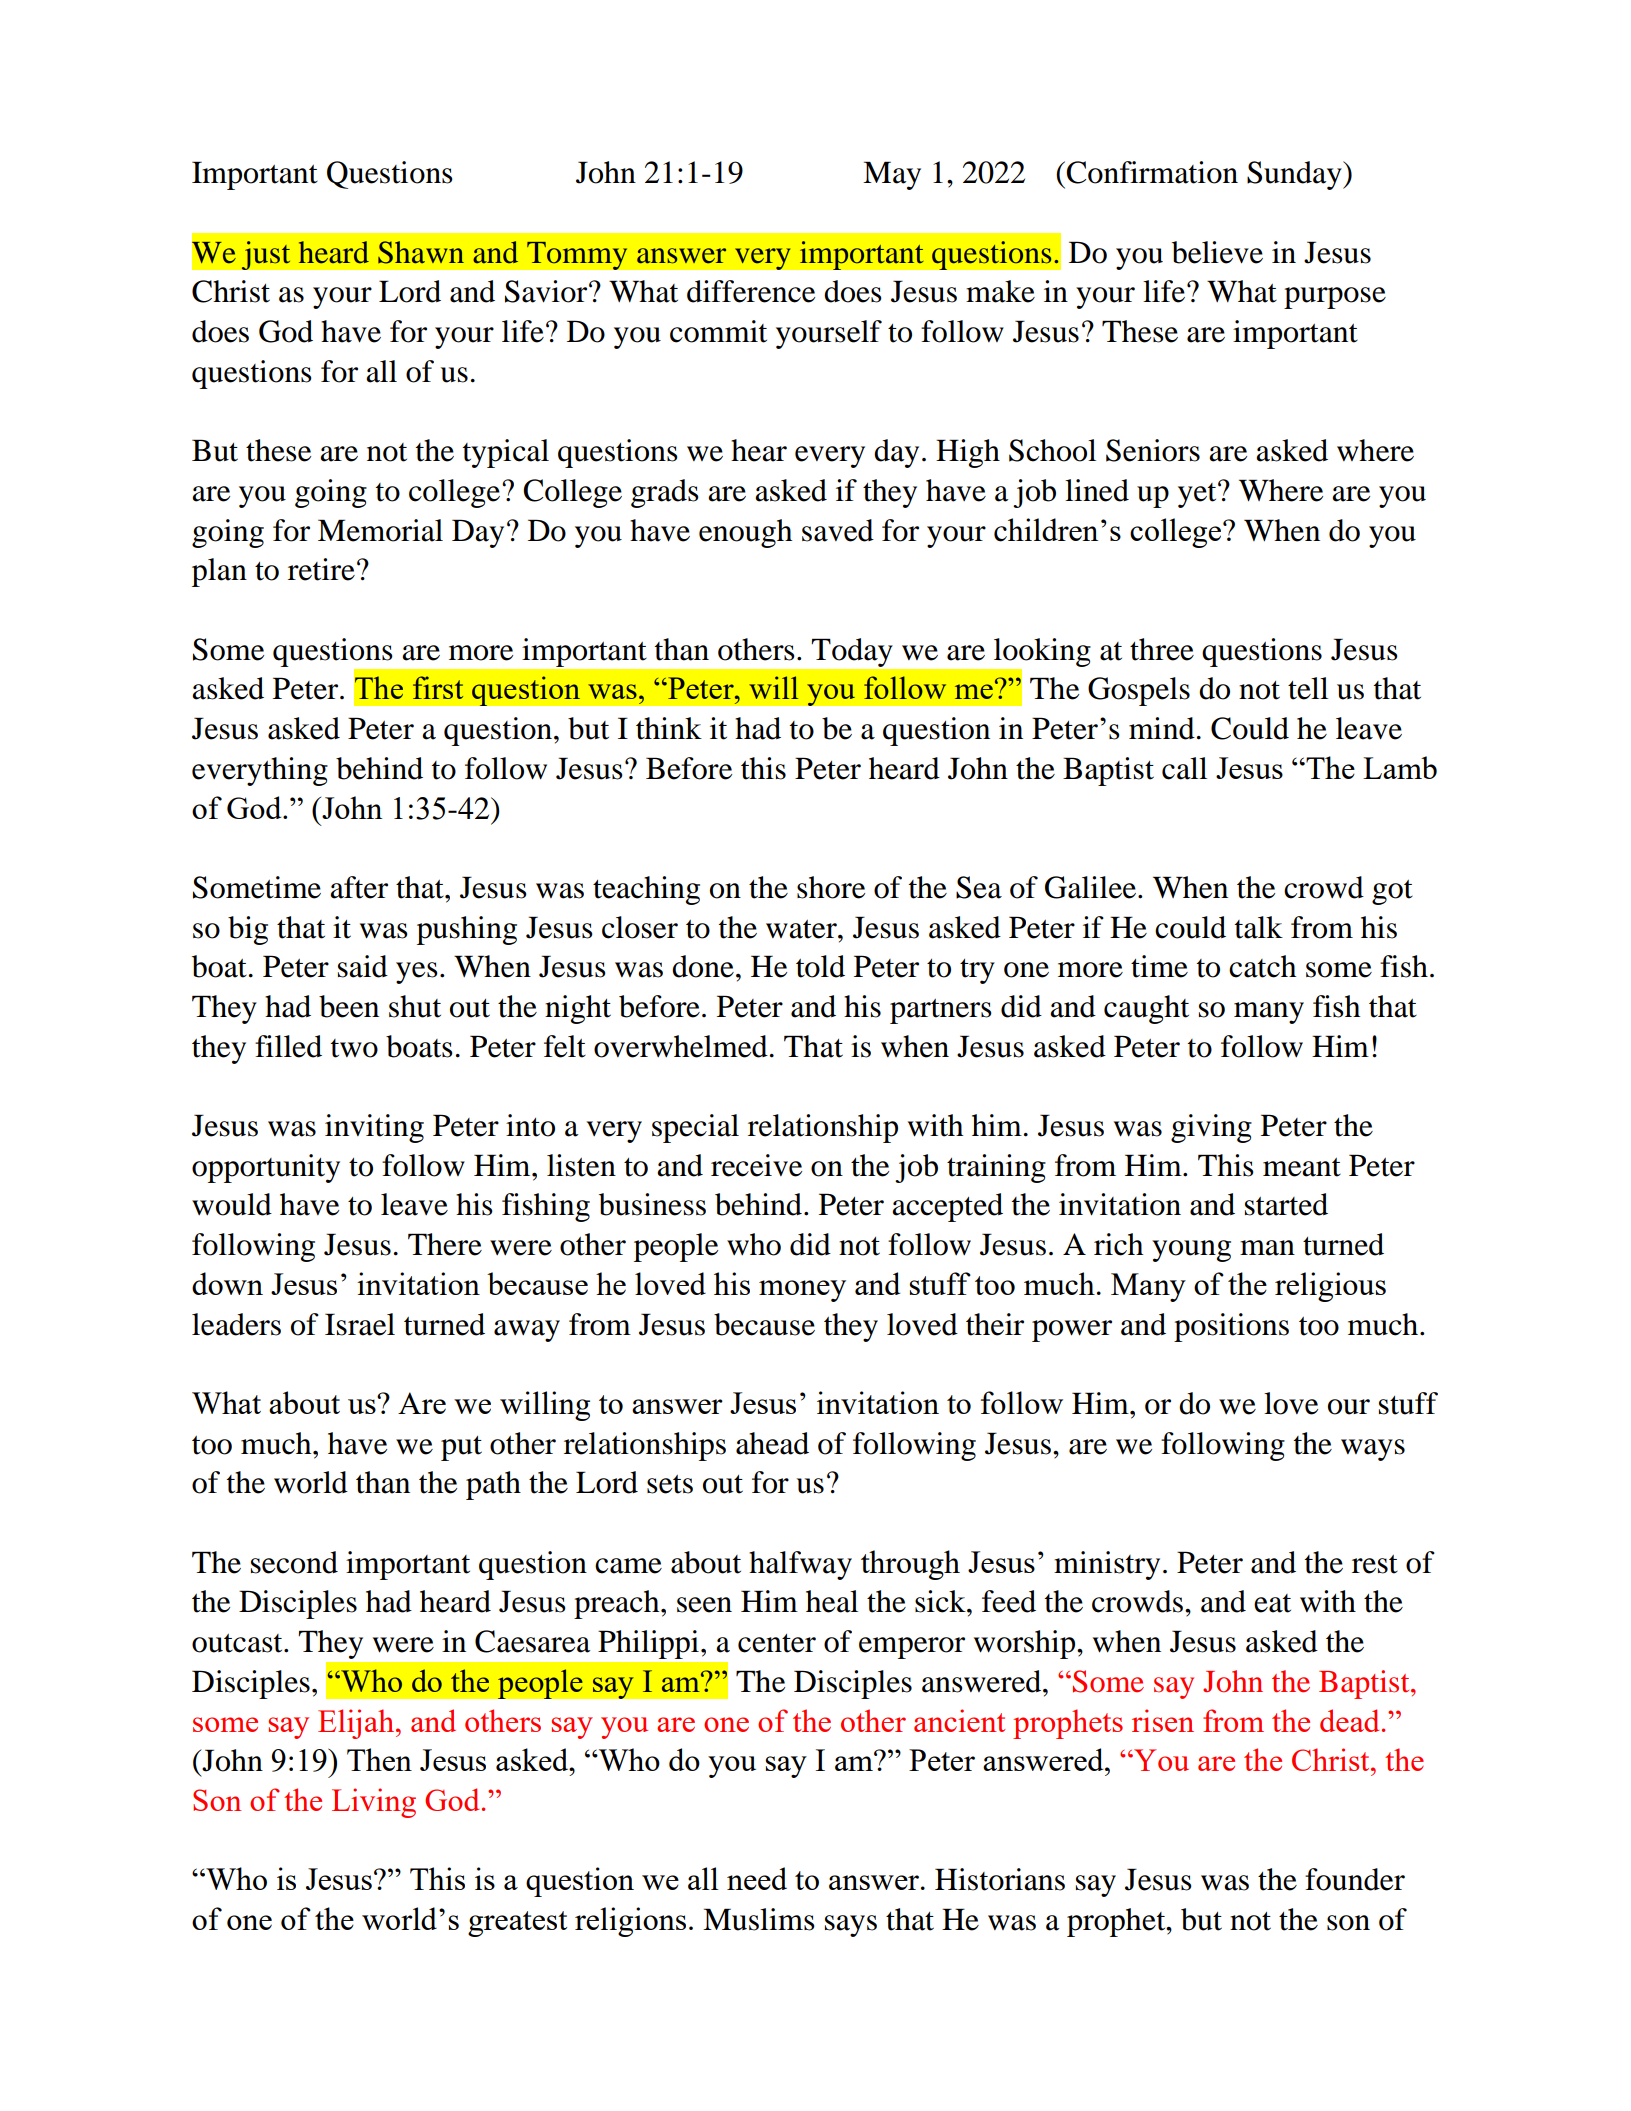 This screenshot has width=1631, height=2111. What do you see at coordinates (421, 252) in the screenshot?
I see `Shawn` at bounding box center [421, 252].
